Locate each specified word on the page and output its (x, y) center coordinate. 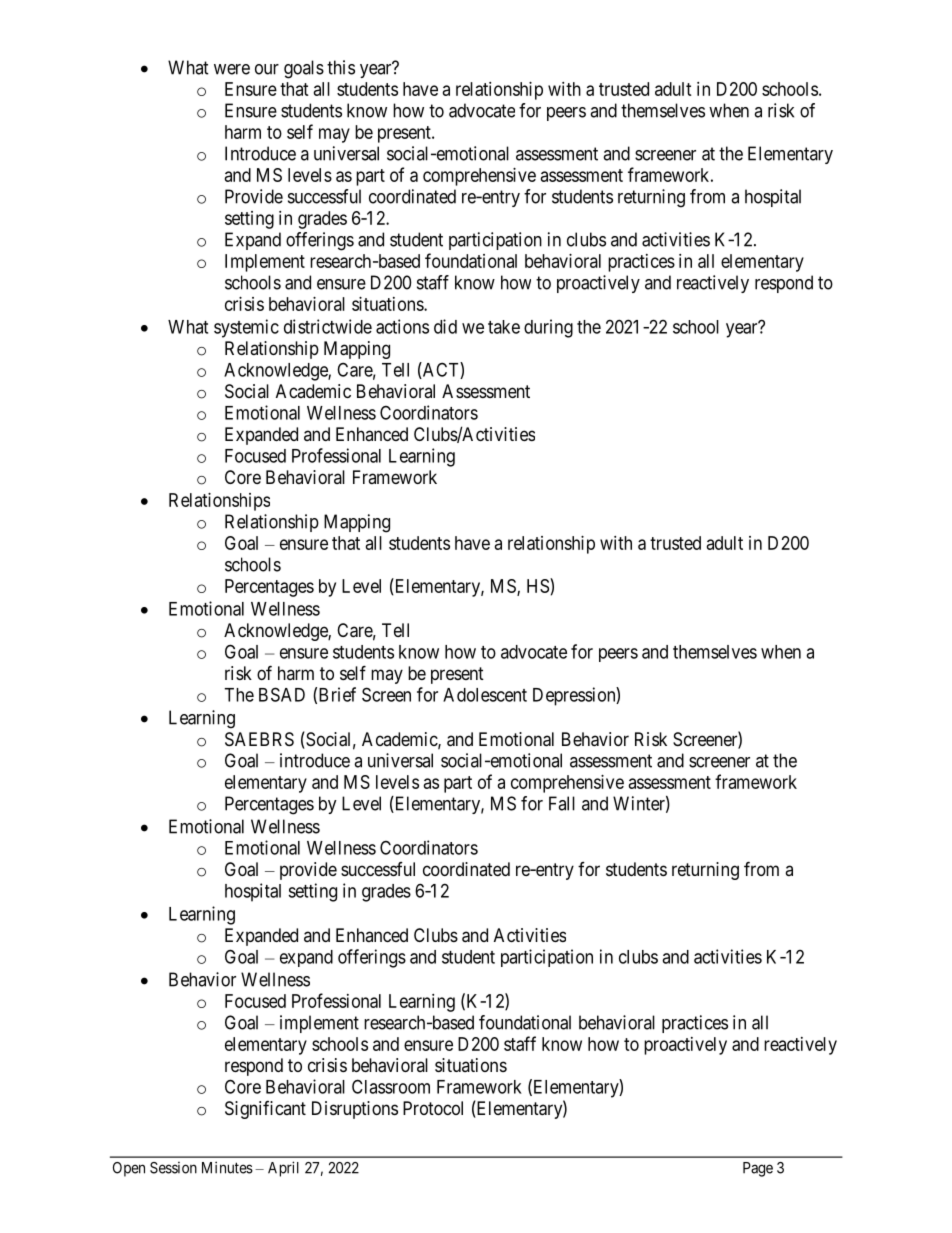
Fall (562, 803)
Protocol (433, 1108)
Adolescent (485, 695)
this (341, 67)
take (504, 327)
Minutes (227, 1167)
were (232, 69)
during (548, 328)
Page (758, 1169)
